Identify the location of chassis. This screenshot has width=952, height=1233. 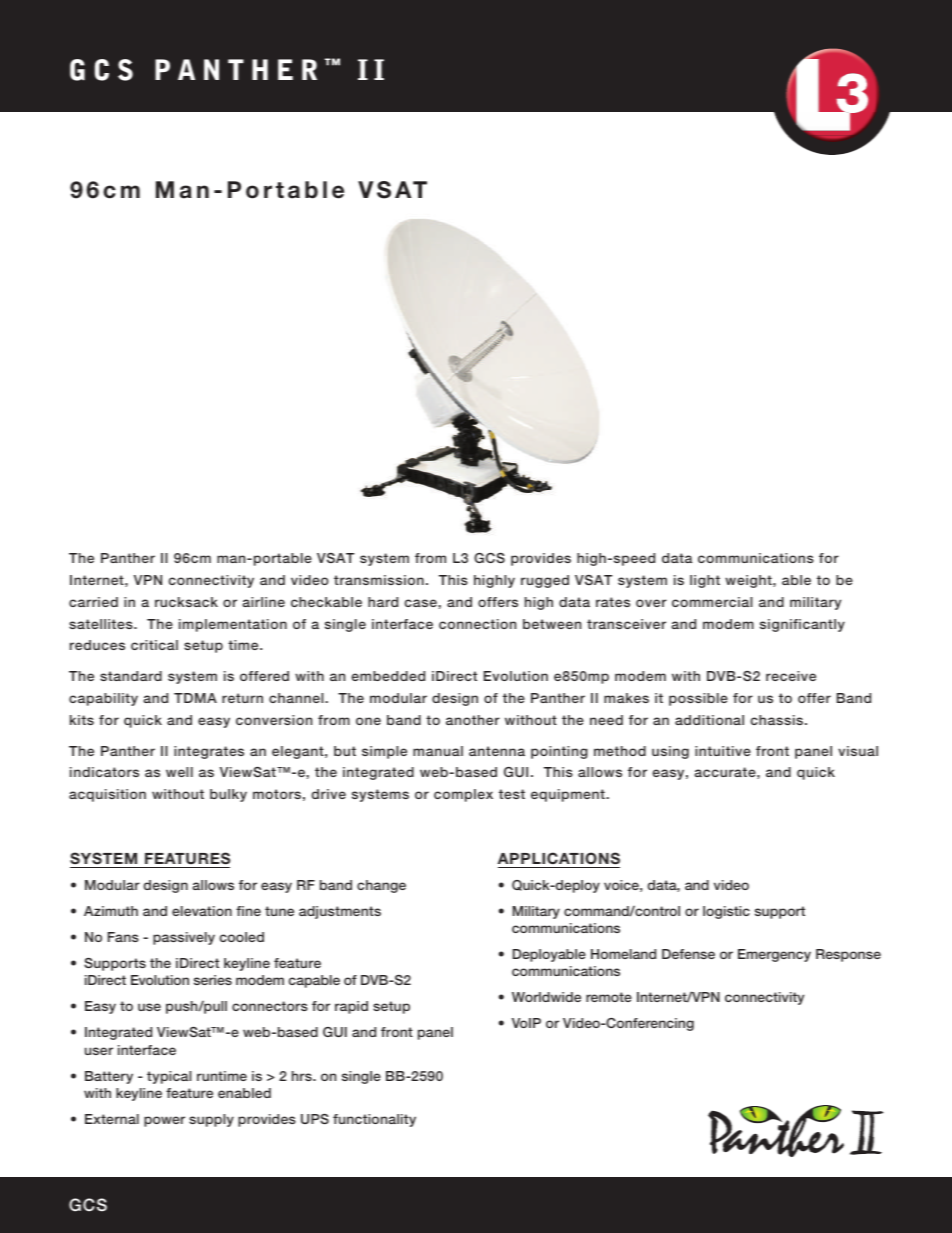
(776, 720).
